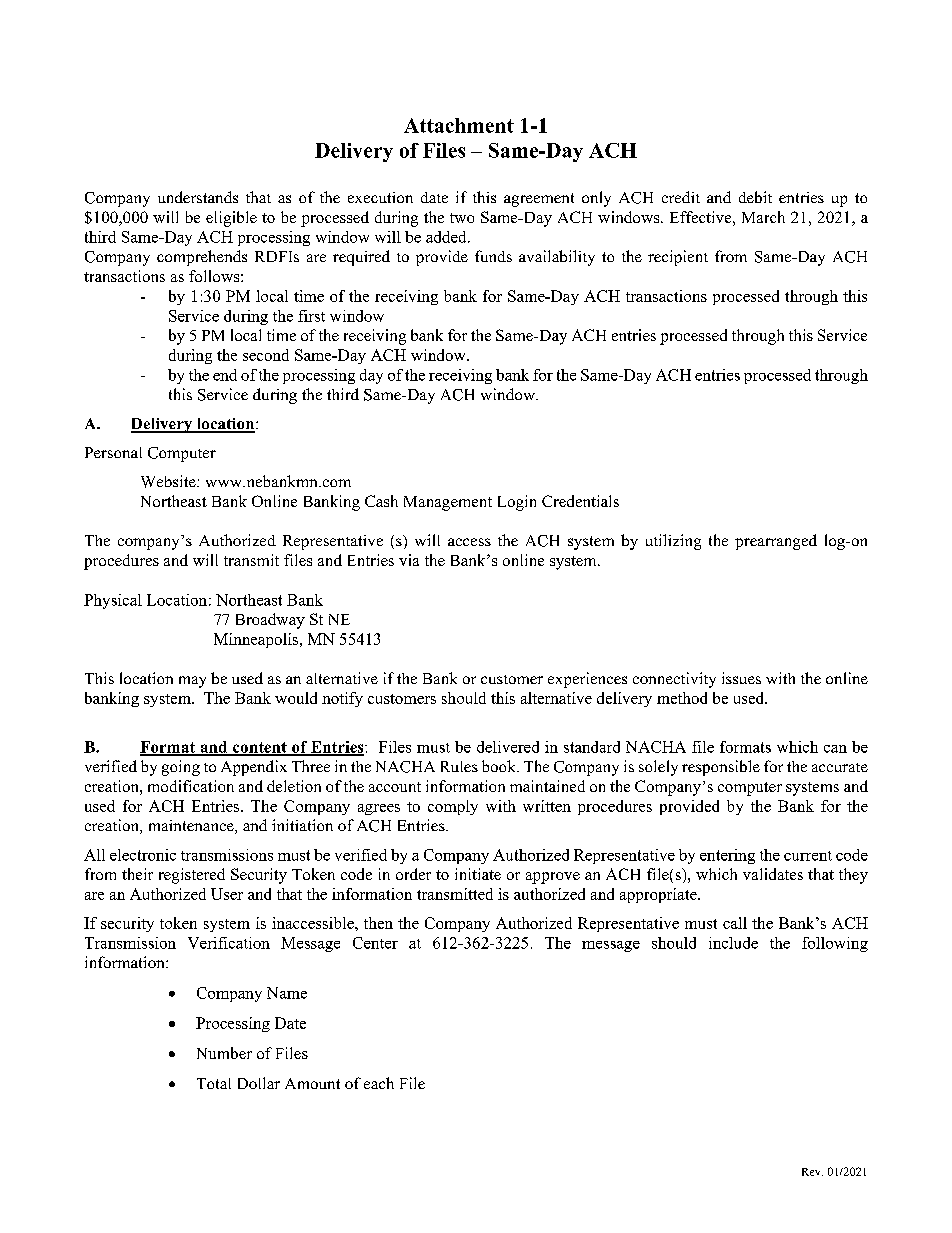 The image size is (952, 1233). Describe the element at coordinates (727, 856) in the page. I see `entering` at that location.
